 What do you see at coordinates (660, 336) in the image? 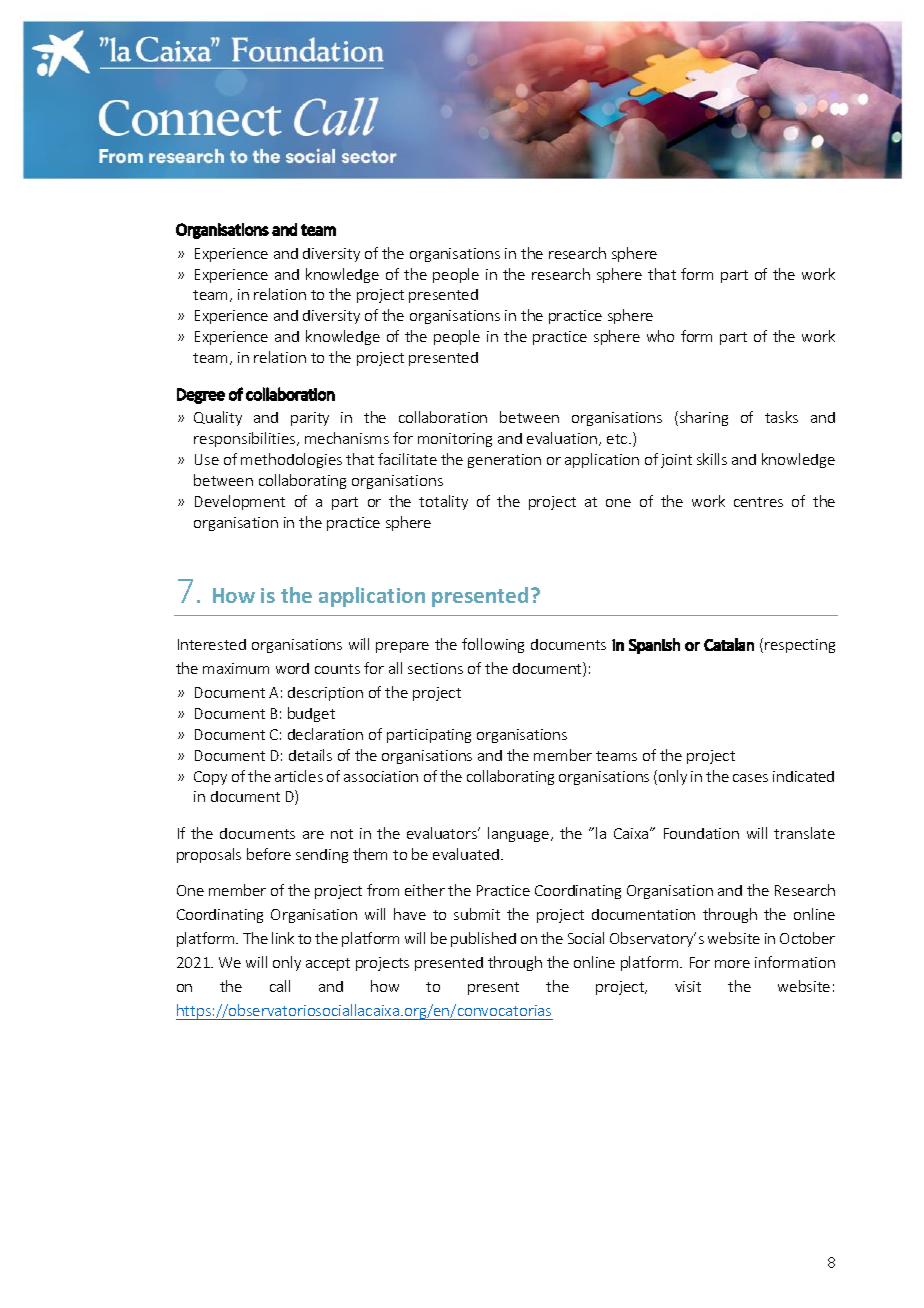
I see `who` at bounding box center [660, 336].
